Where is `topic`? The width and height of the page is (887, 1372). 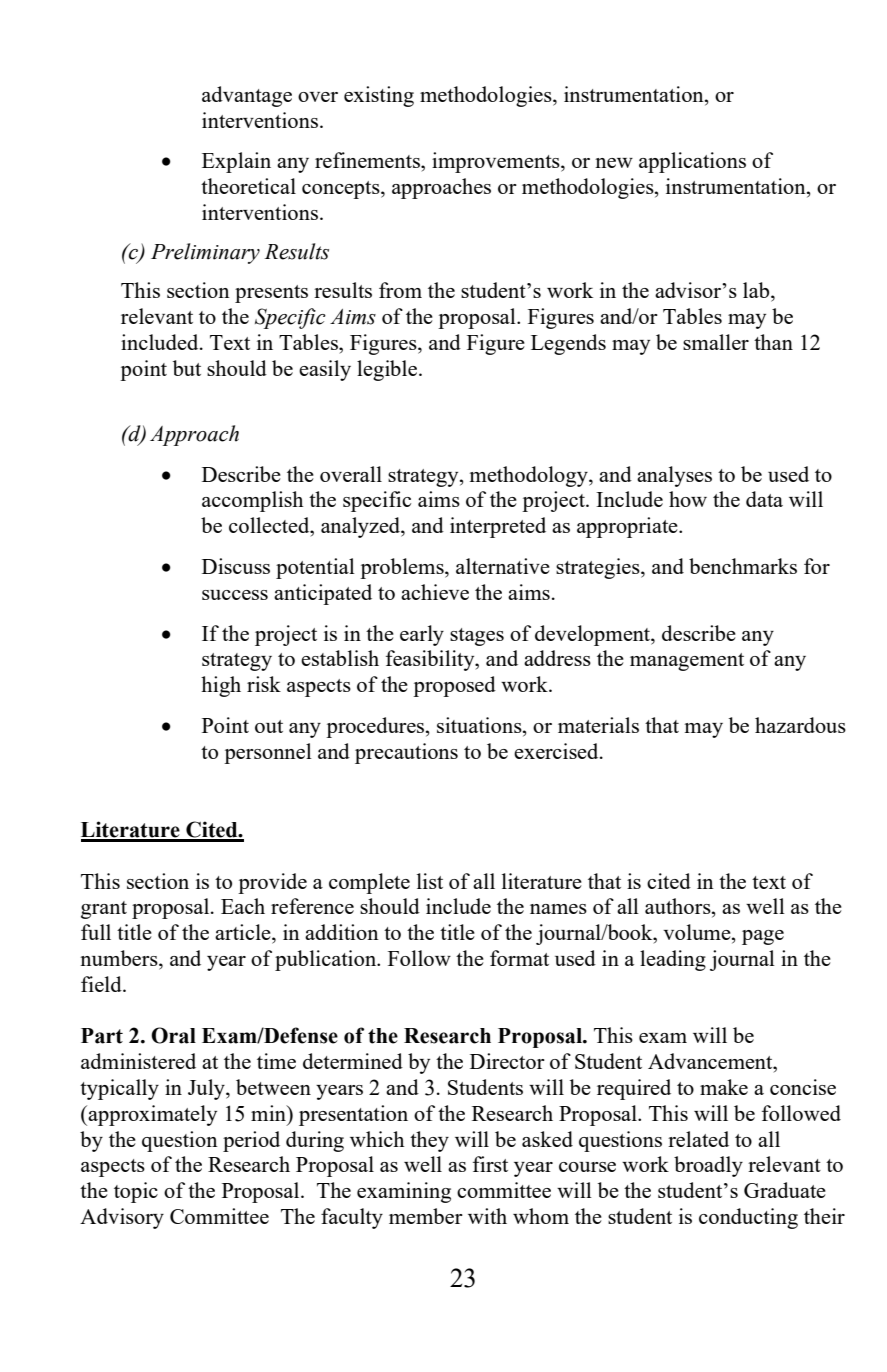 topic is located at coordinates (136, 1192).
